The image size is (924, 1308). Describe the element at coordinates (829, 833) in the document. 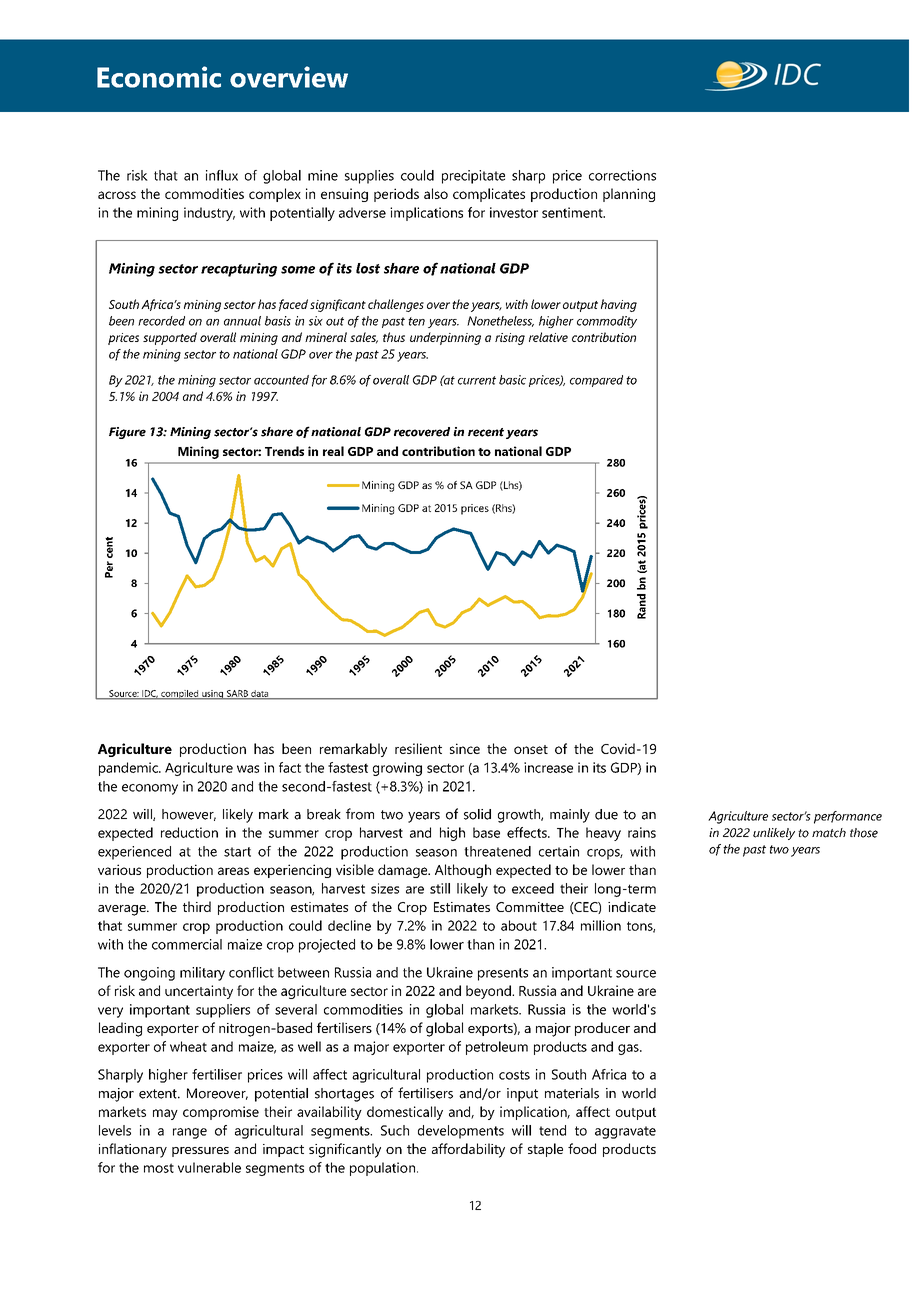

I see `match` at that location.
